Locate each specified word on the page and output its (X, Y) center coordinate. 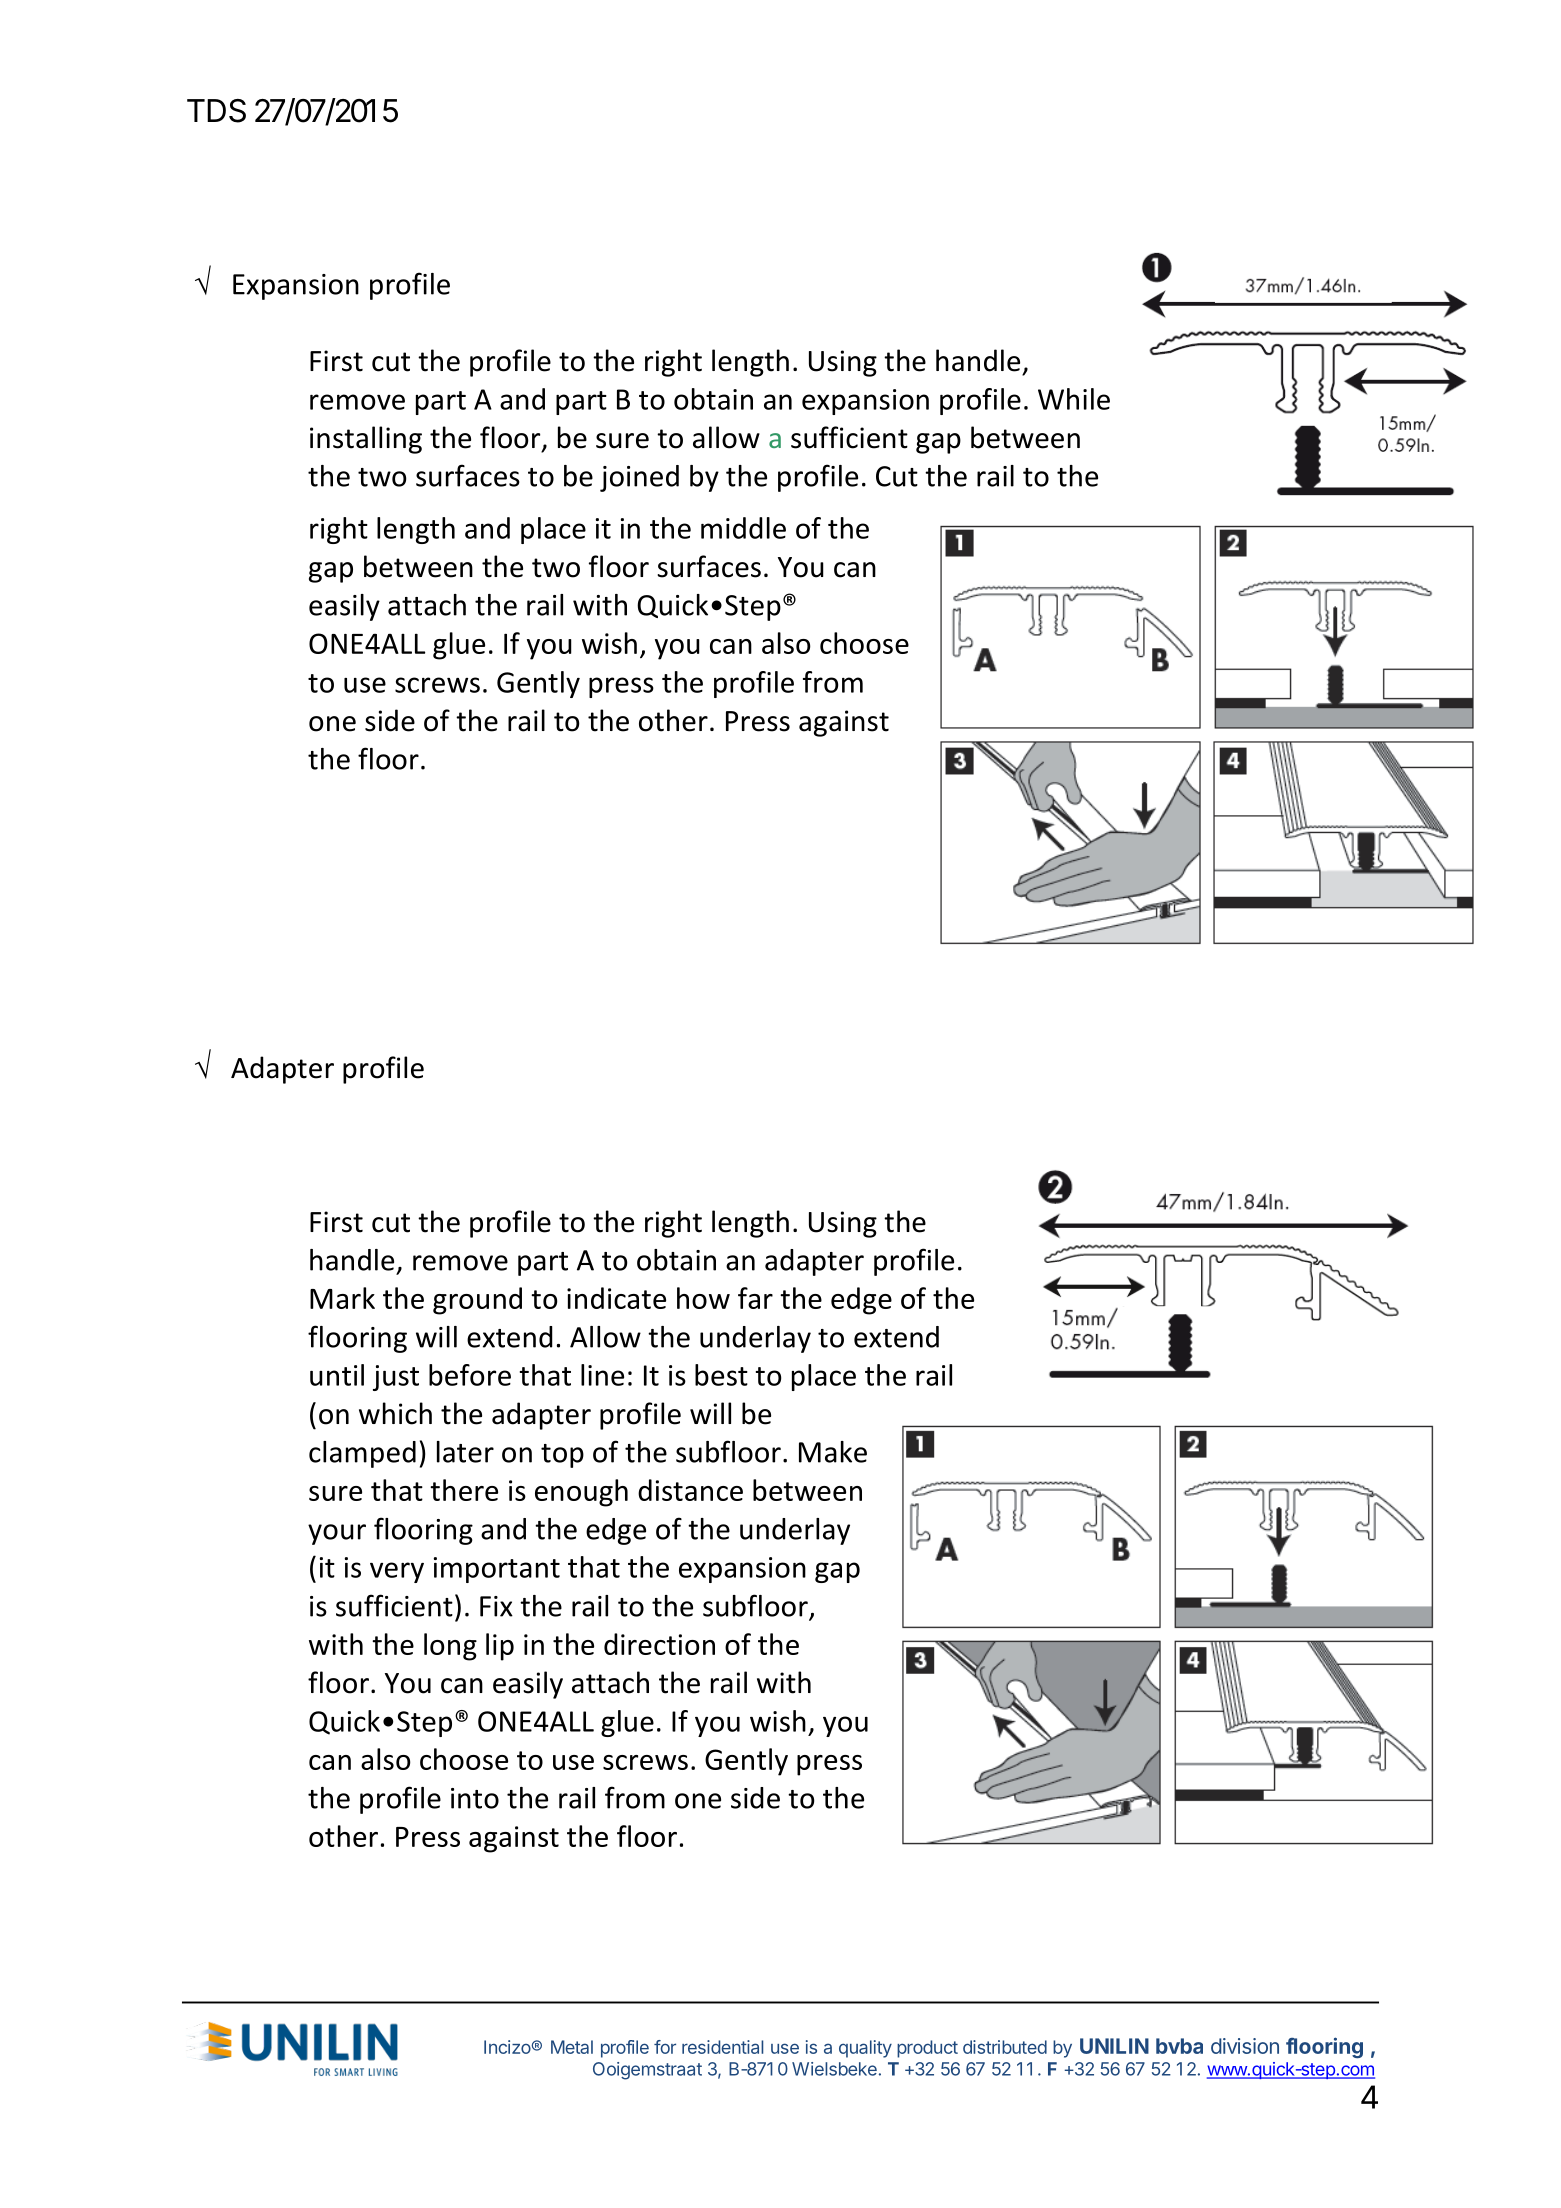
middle (743, 528)
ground (477, 1301)
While (1074, 399)
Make (833, 1452)
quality (865, 2049)
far (755, 1298)
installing (366, 440)
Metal (572, 2047)
